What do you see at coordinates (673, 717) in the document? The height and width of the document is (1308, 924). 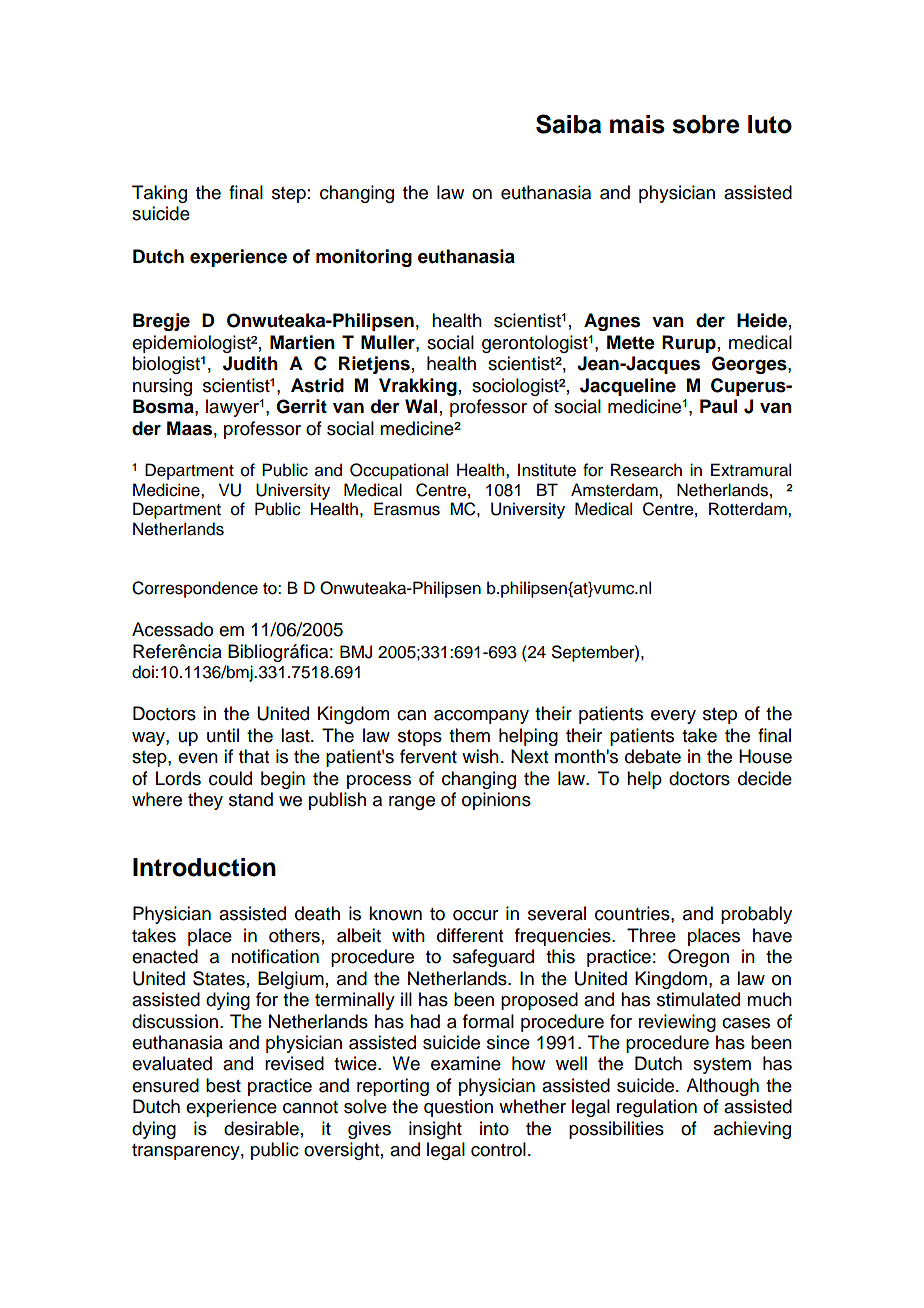 I see `every` at bounding box center [673, 717].
